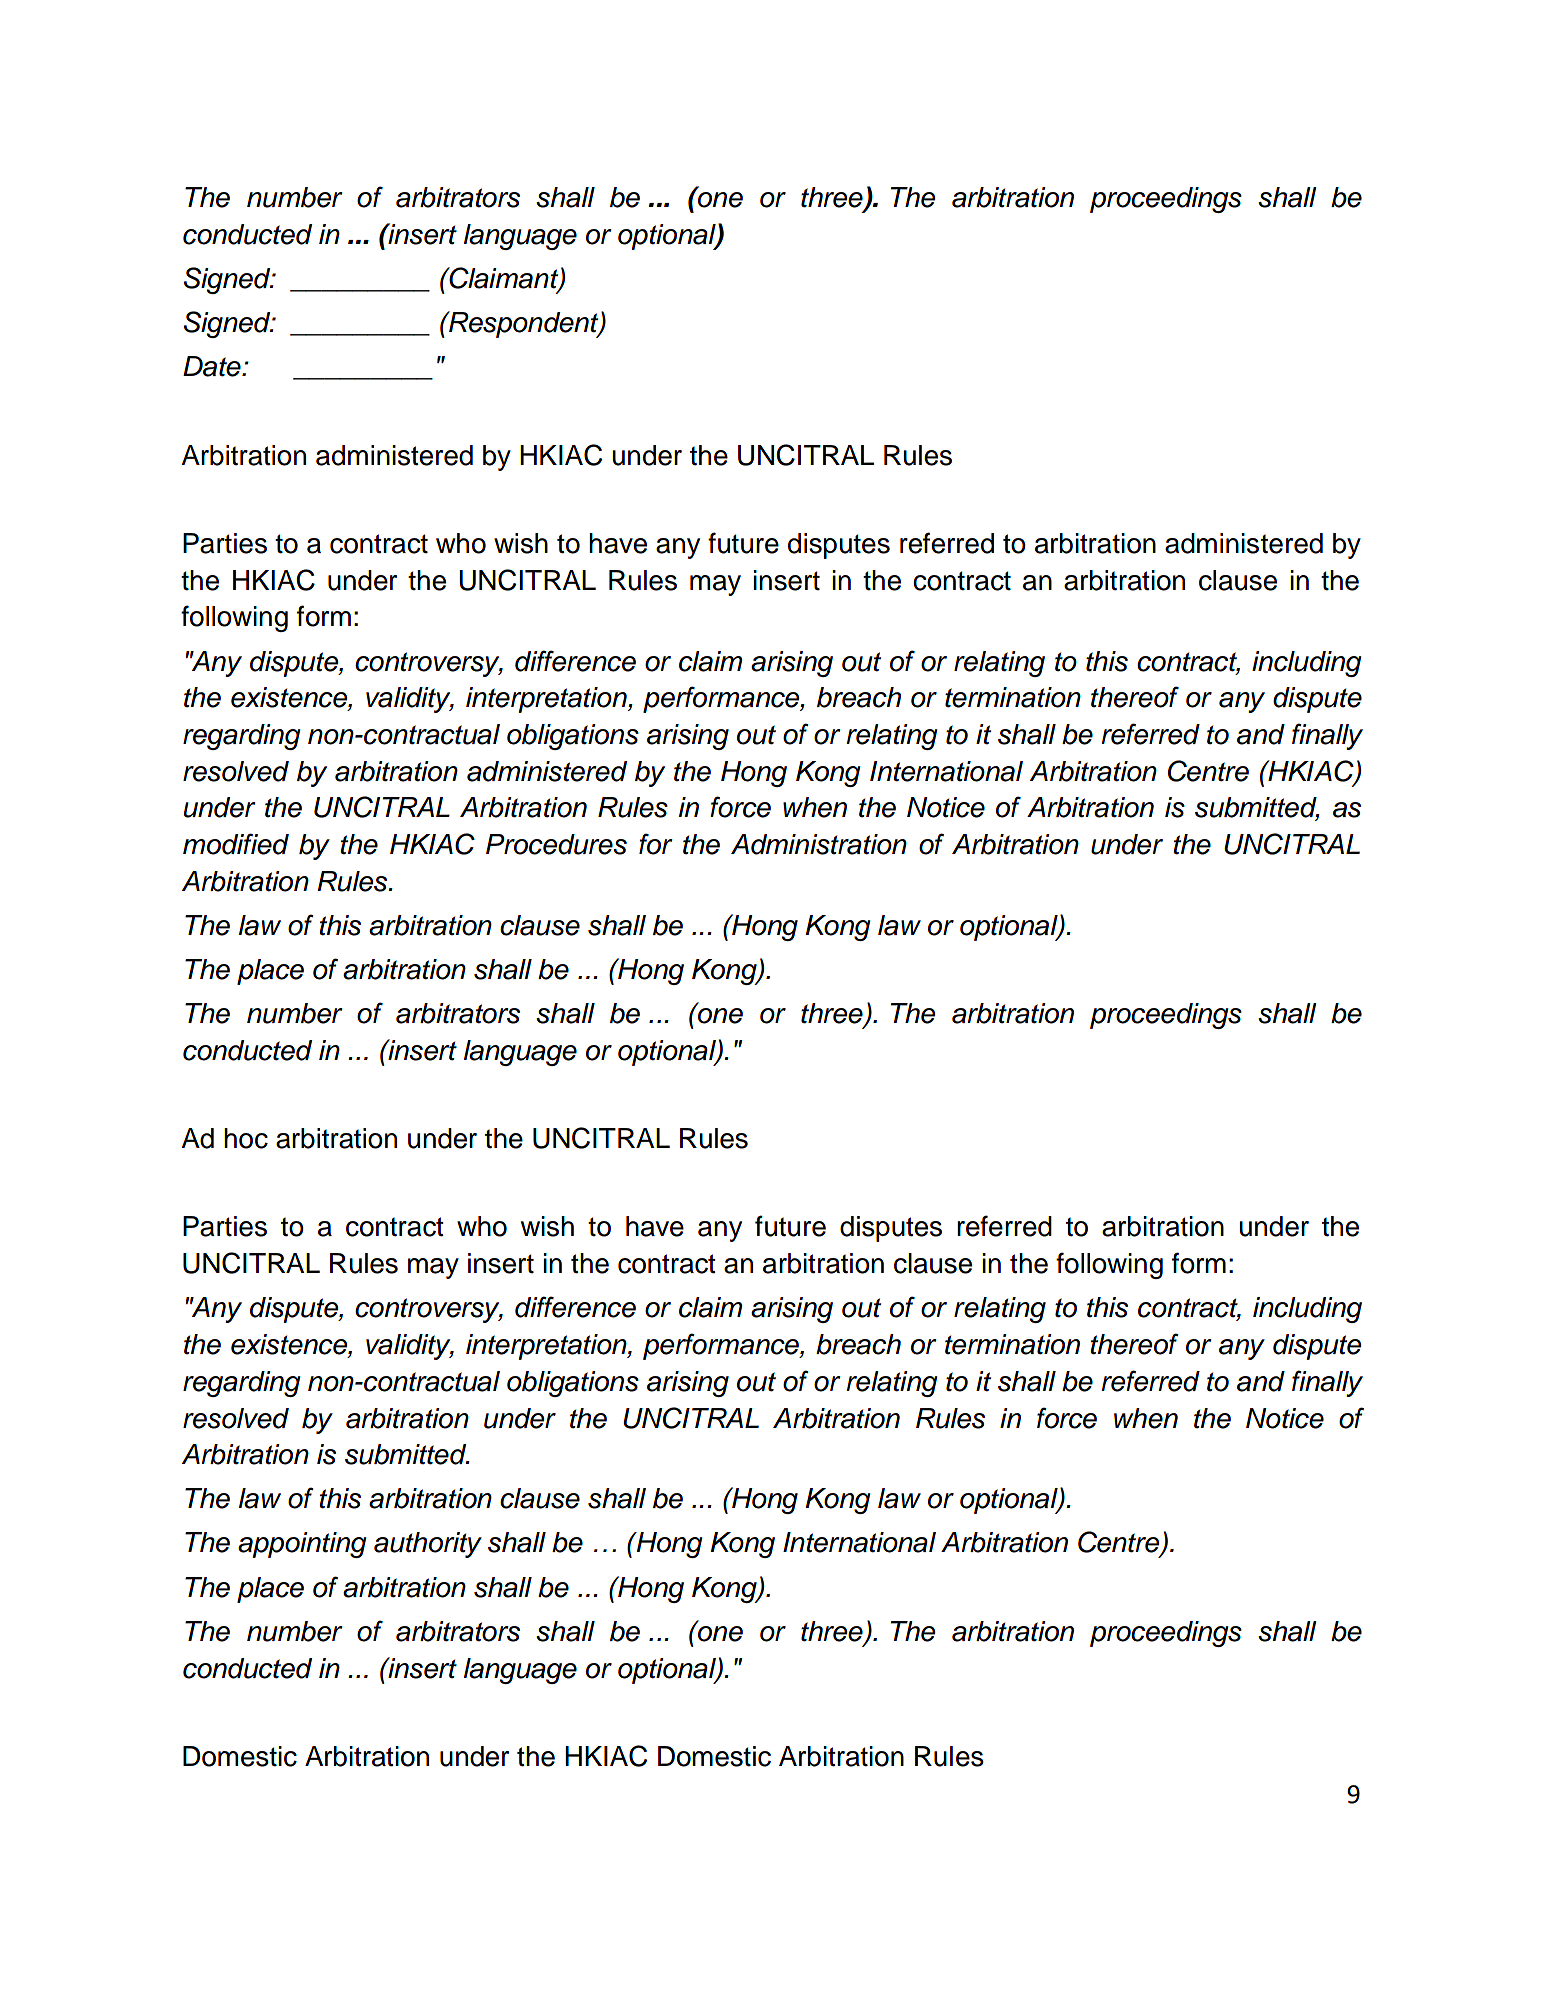 This page has height=1995, width=1542. Describe the element at coordinates (246, 1138) in the page. I see `hoc` at that location.
